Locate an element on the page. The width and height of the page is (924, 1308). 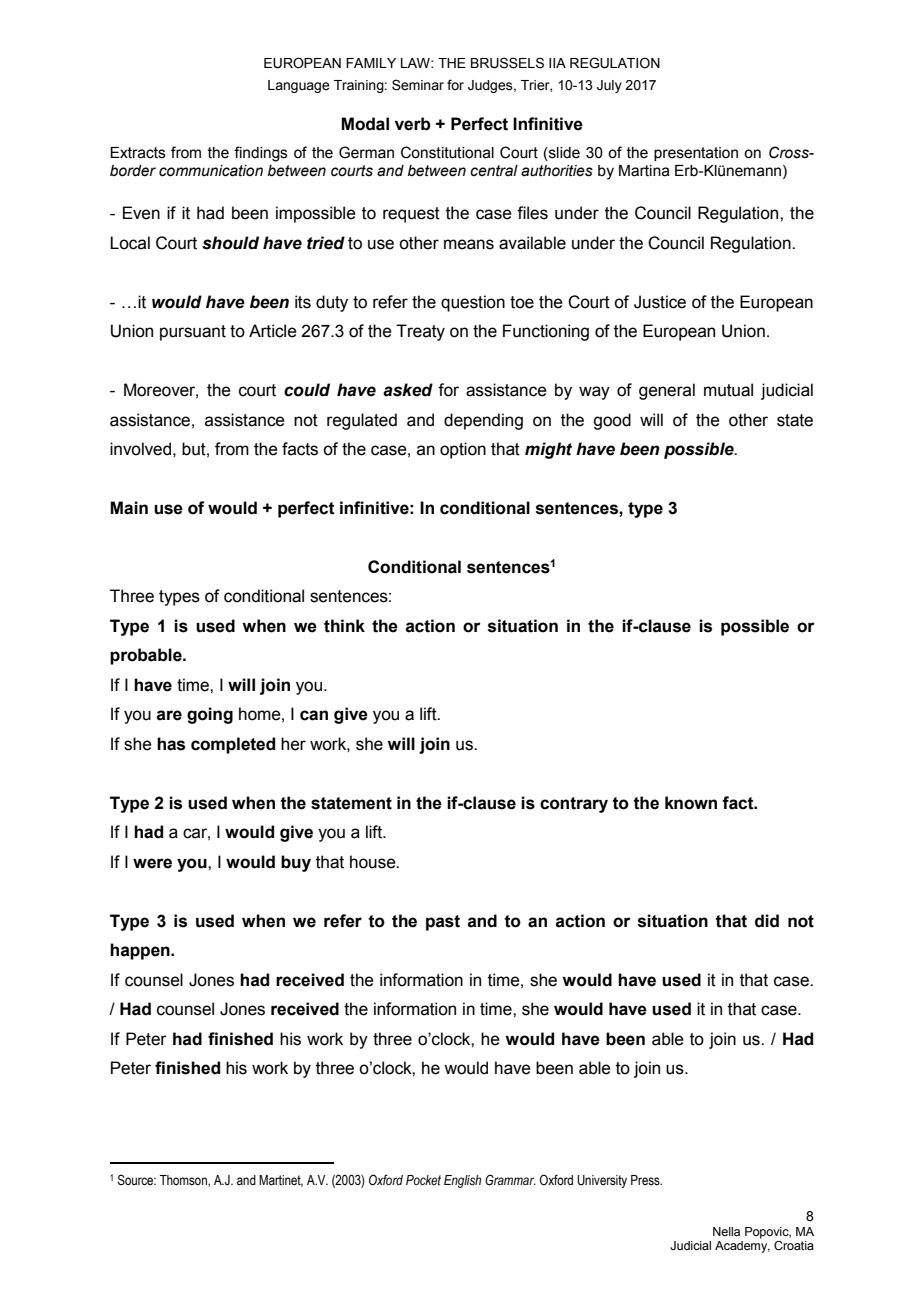
English is located at coordinates (462, 1181).
